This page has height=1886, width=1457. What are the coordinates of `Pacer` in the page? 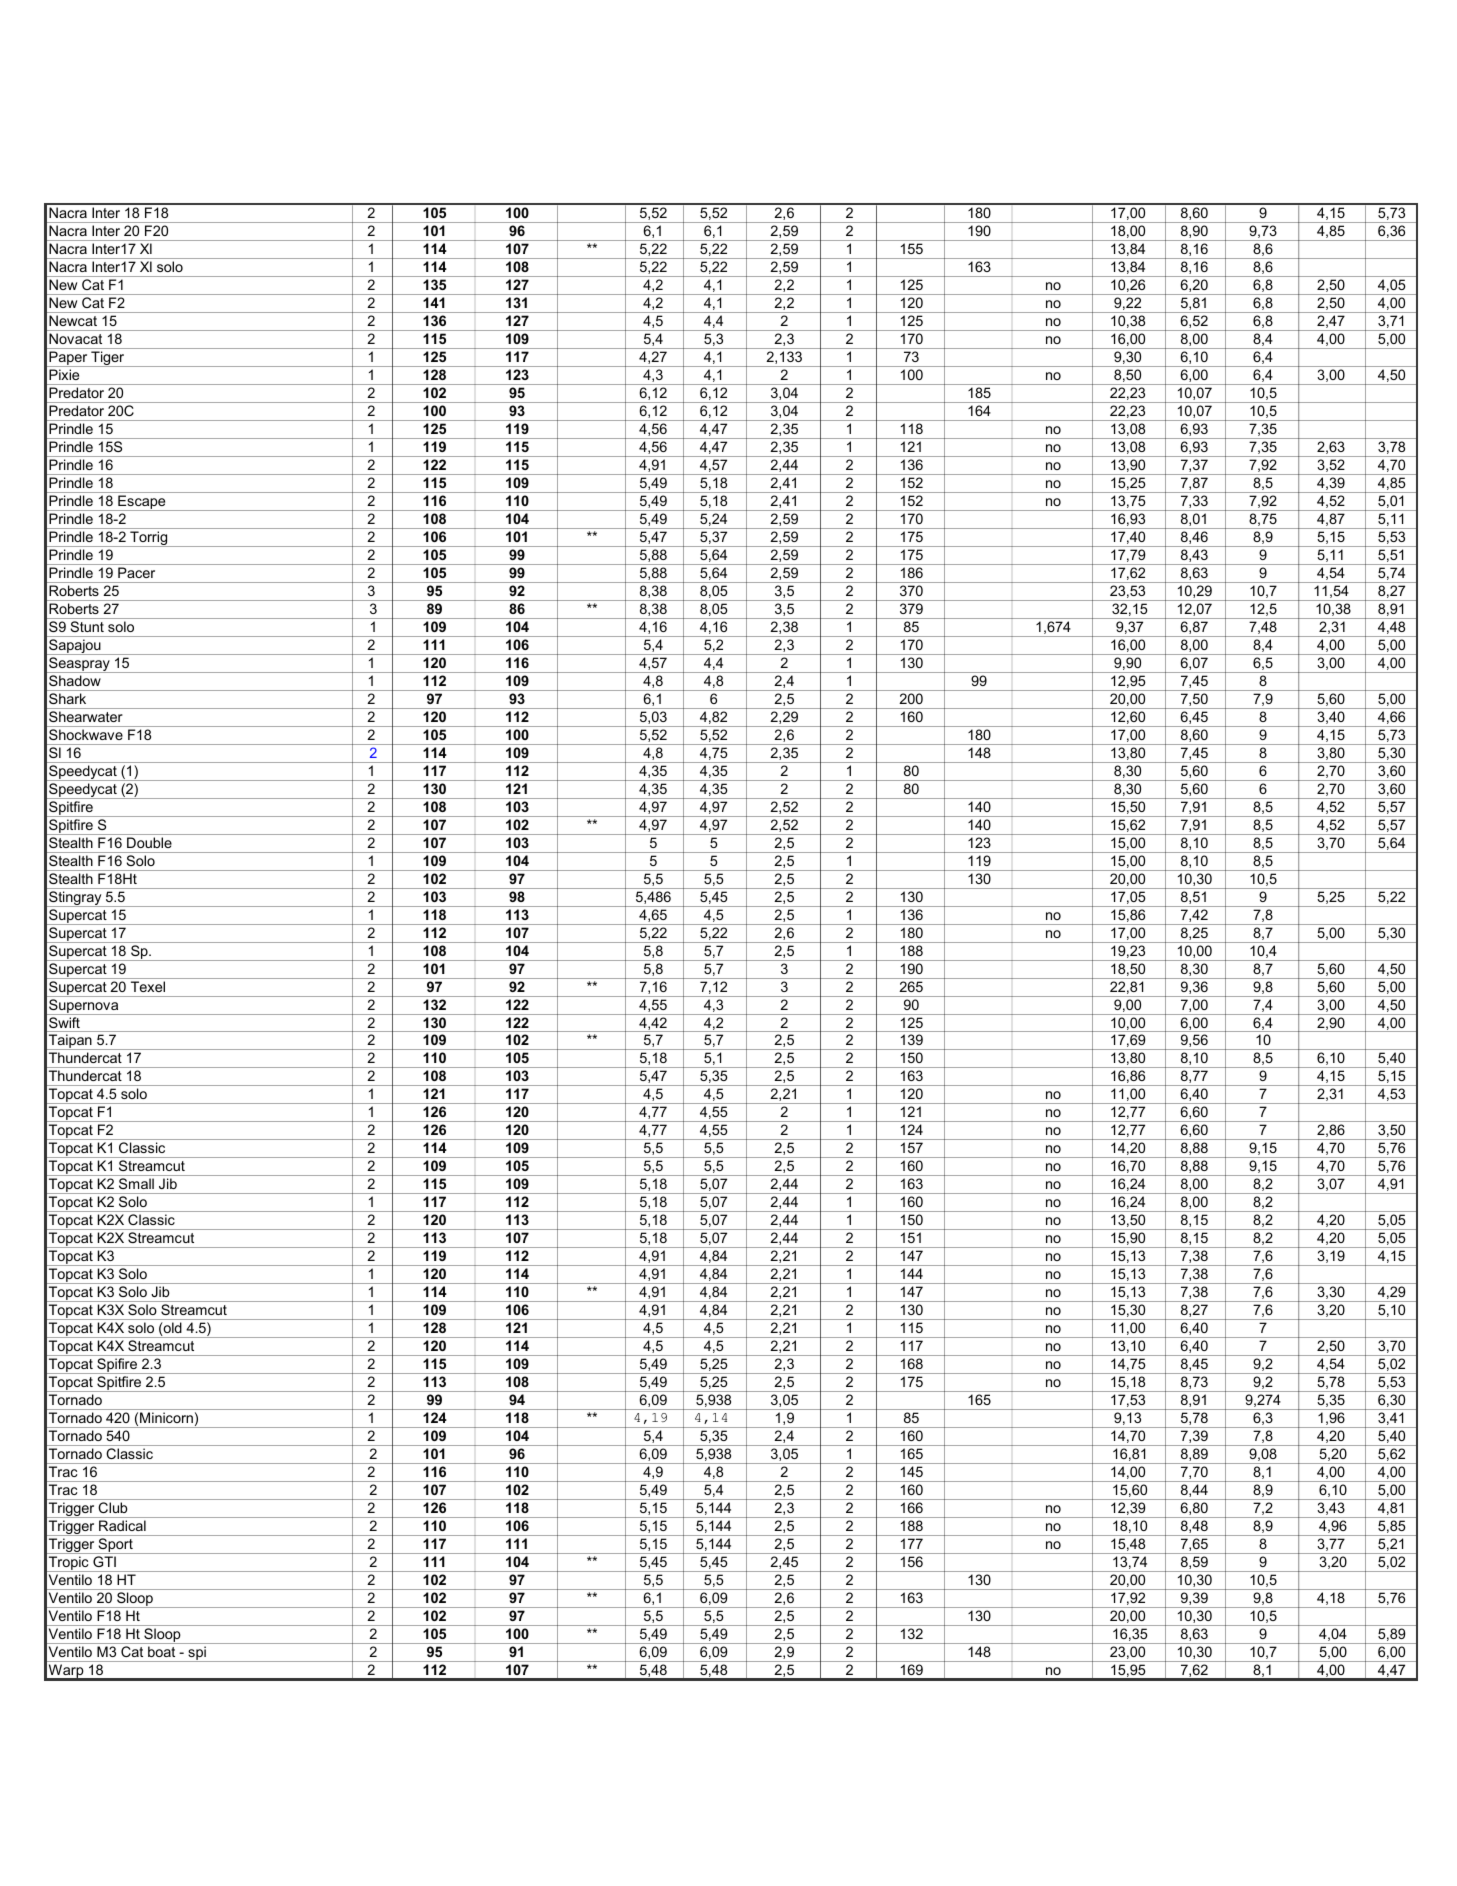 It's located at (136, 572).
